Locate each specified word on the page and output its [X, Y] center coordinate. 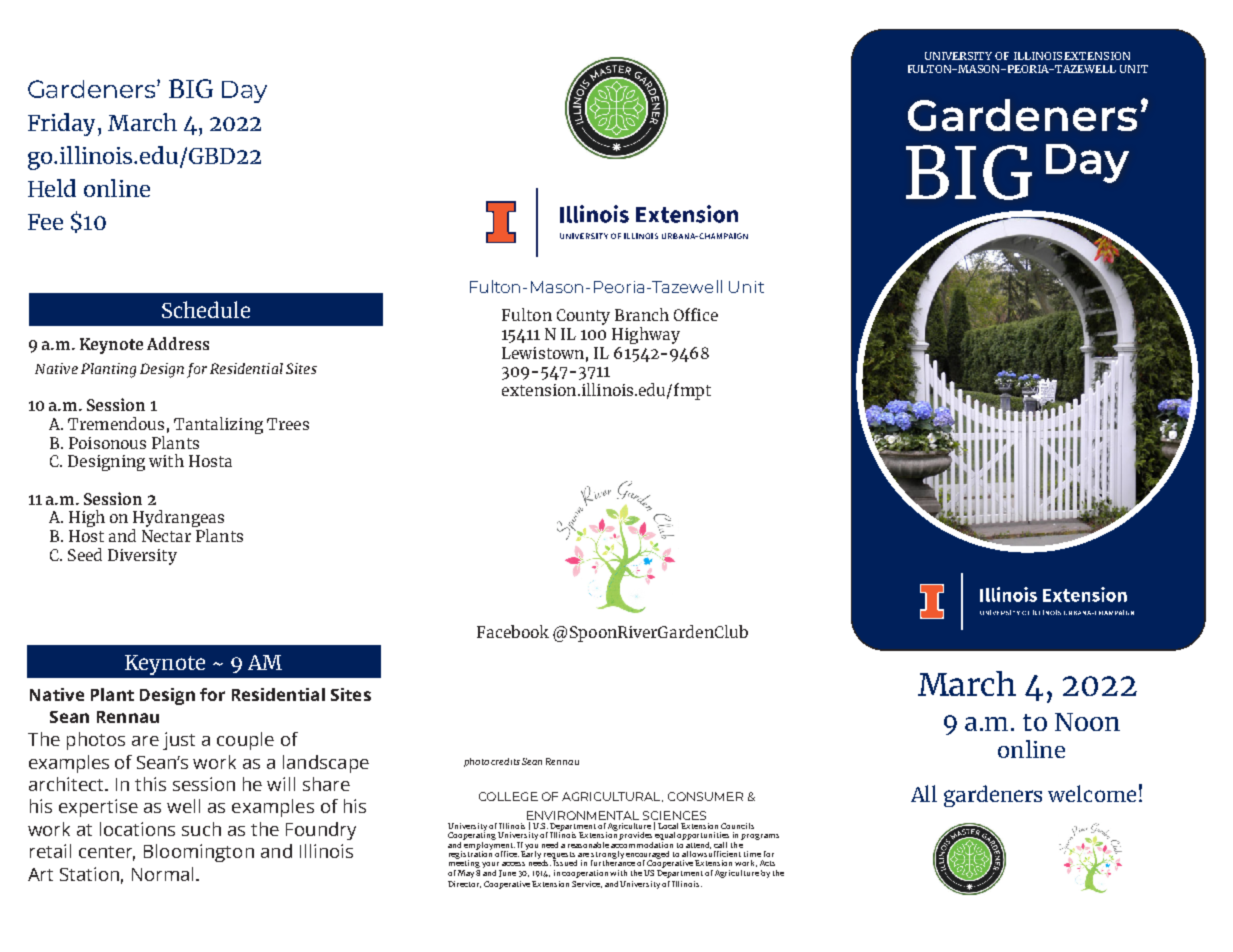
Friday [61, 124]
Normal [162, 874]
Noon [1087, 722]
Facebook [513, 631]
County [583, 317]
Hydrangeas [178, 520]
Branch [642, 314]
